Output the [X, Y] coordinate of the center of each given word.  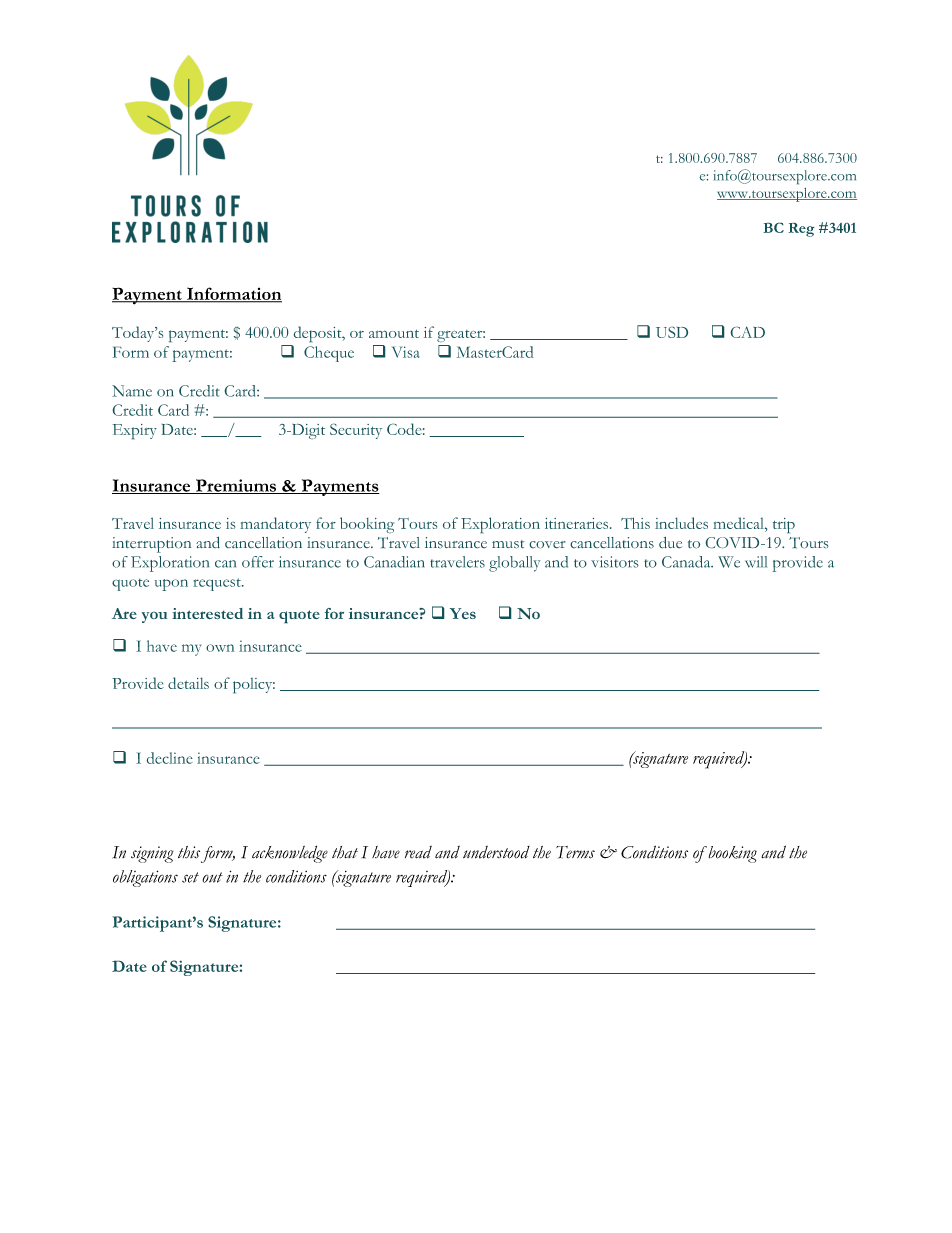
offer [258, 562]
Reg [801, 230]
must [508, 544]
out [212, 877]
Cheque [329, 354]
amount [394, 334]
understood [496, 852]
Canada [687, 562]
